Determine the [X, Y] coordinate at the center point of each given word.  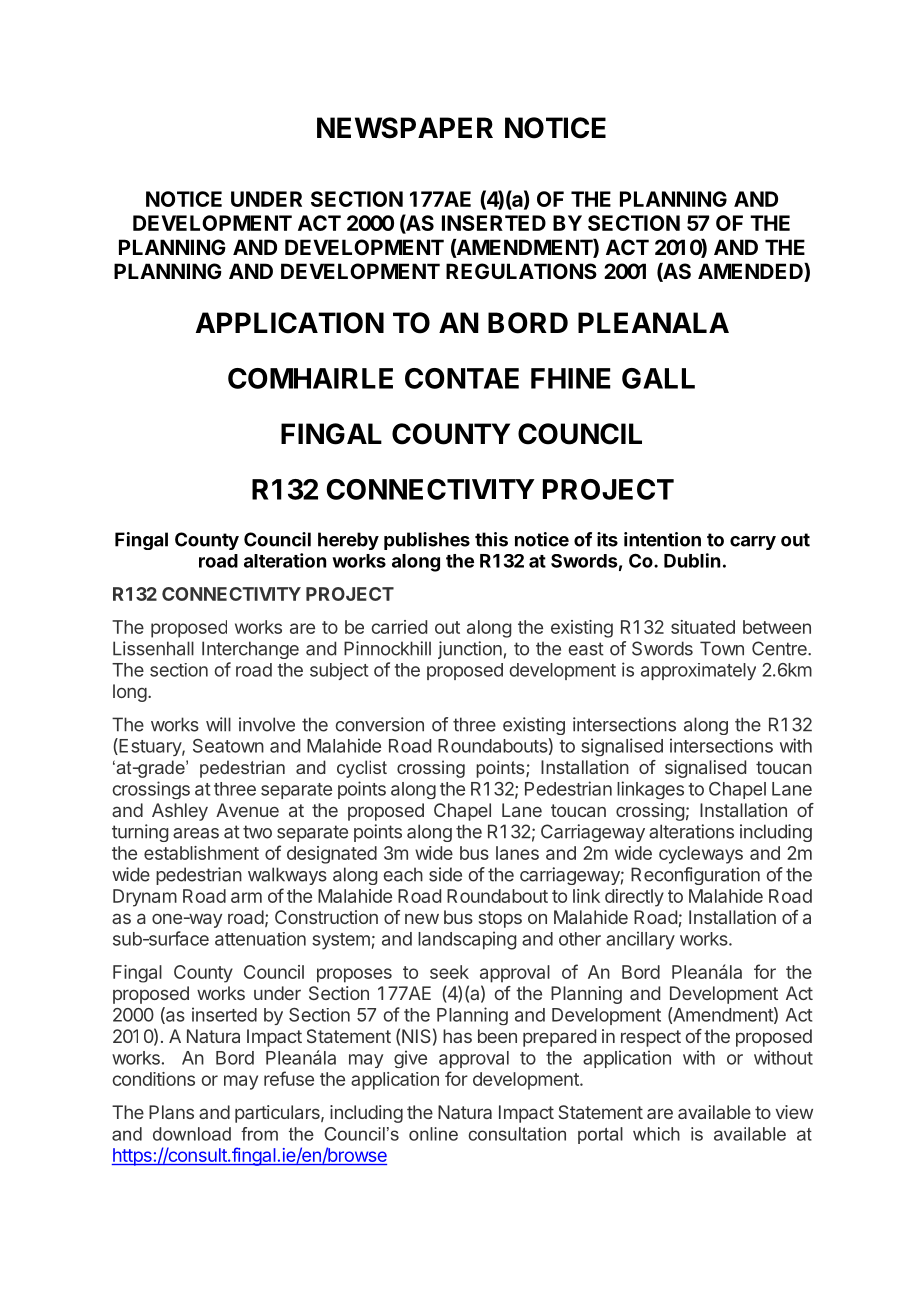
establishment [201, 853]
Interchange [250, 650]
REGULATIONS [521, 271]
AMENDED [751, 271]
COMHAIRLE [310, 378]
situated [703, 627]
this [491, 539]
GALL [658, 378]
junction [470, 650]
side [445, 874]
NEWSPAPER [405, 128]
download [192, 1134]
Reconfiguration [695, 876]
